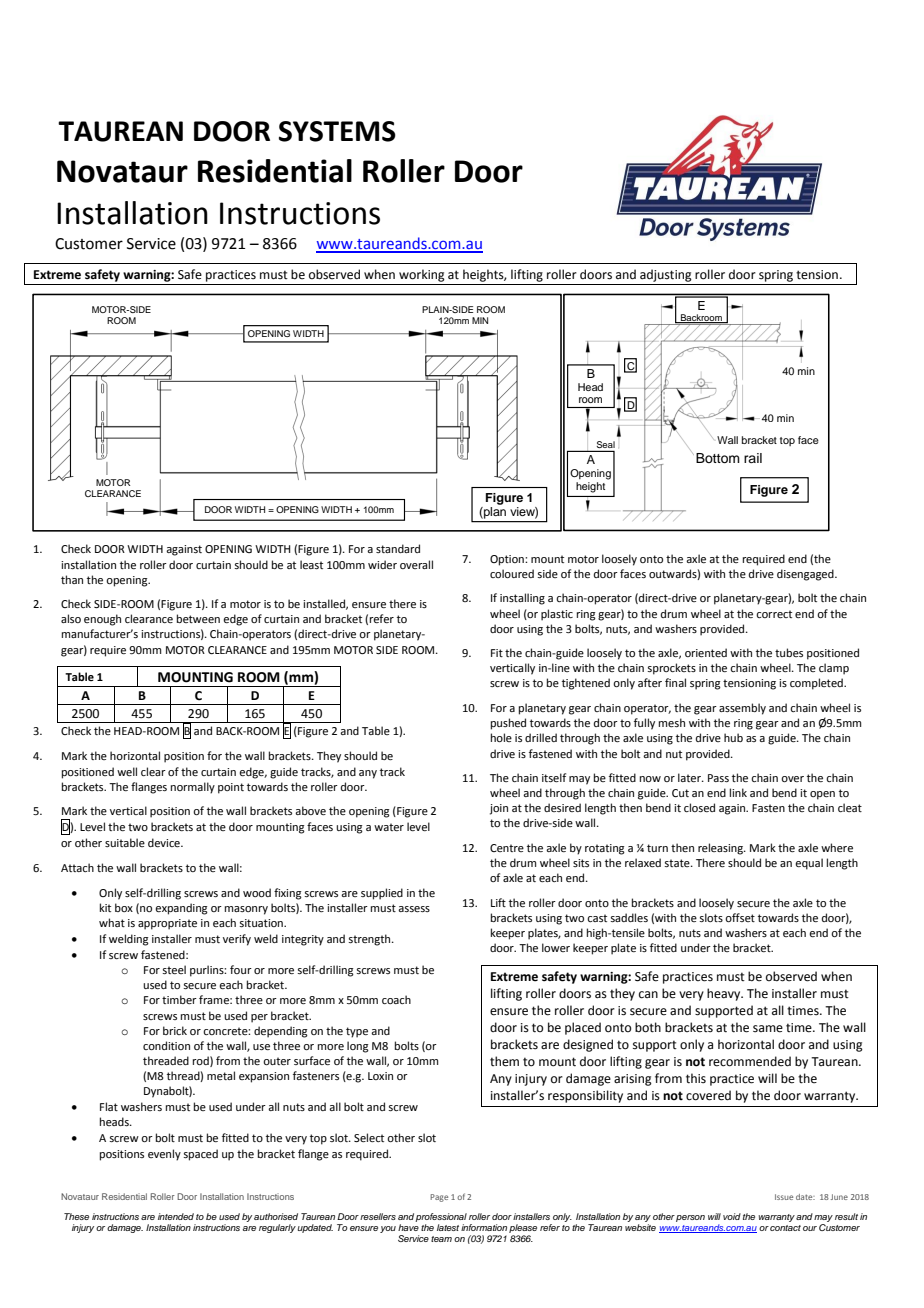 This screenshot has width=924, height=1308. What do you see at coordinates (422, 275) in the screenshot?
I see `working` at bounding box center [422, 275].
